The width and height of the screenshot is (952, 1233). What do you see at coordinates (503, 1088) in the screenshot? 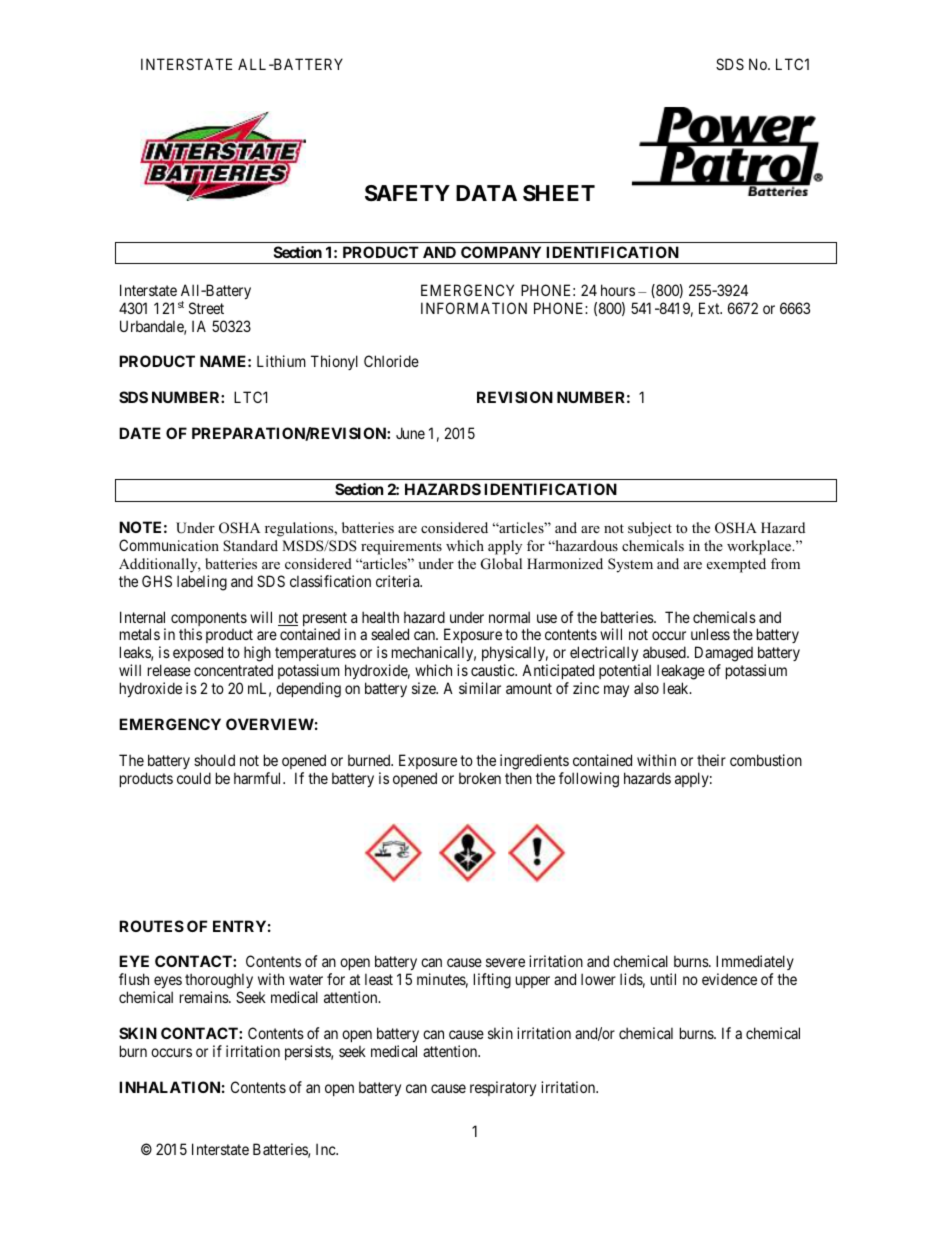
I see `respiratory` at bounding box center [503, 1088].
